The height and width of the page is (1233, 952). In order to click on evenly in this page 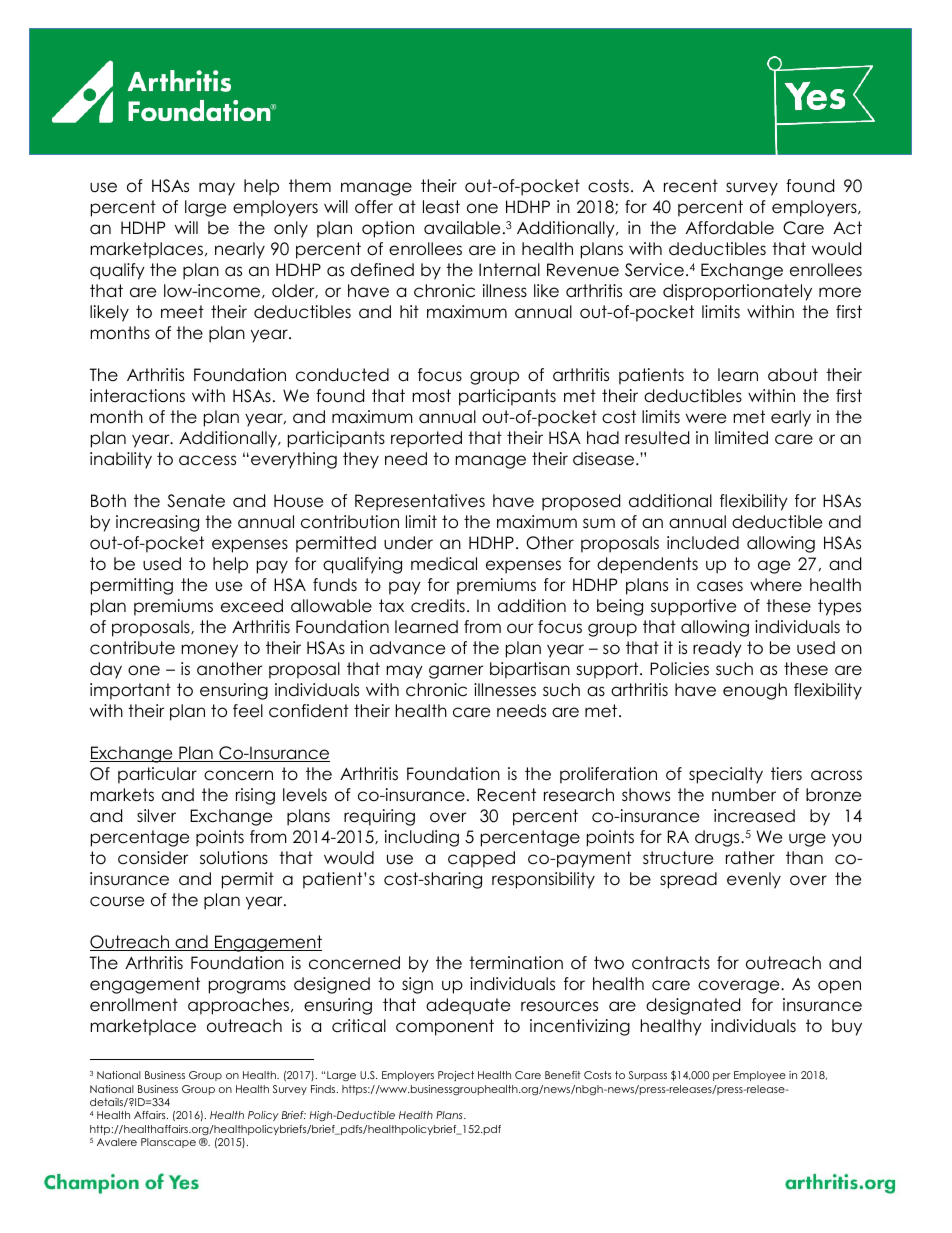, I will do `click(754, 880)`.
